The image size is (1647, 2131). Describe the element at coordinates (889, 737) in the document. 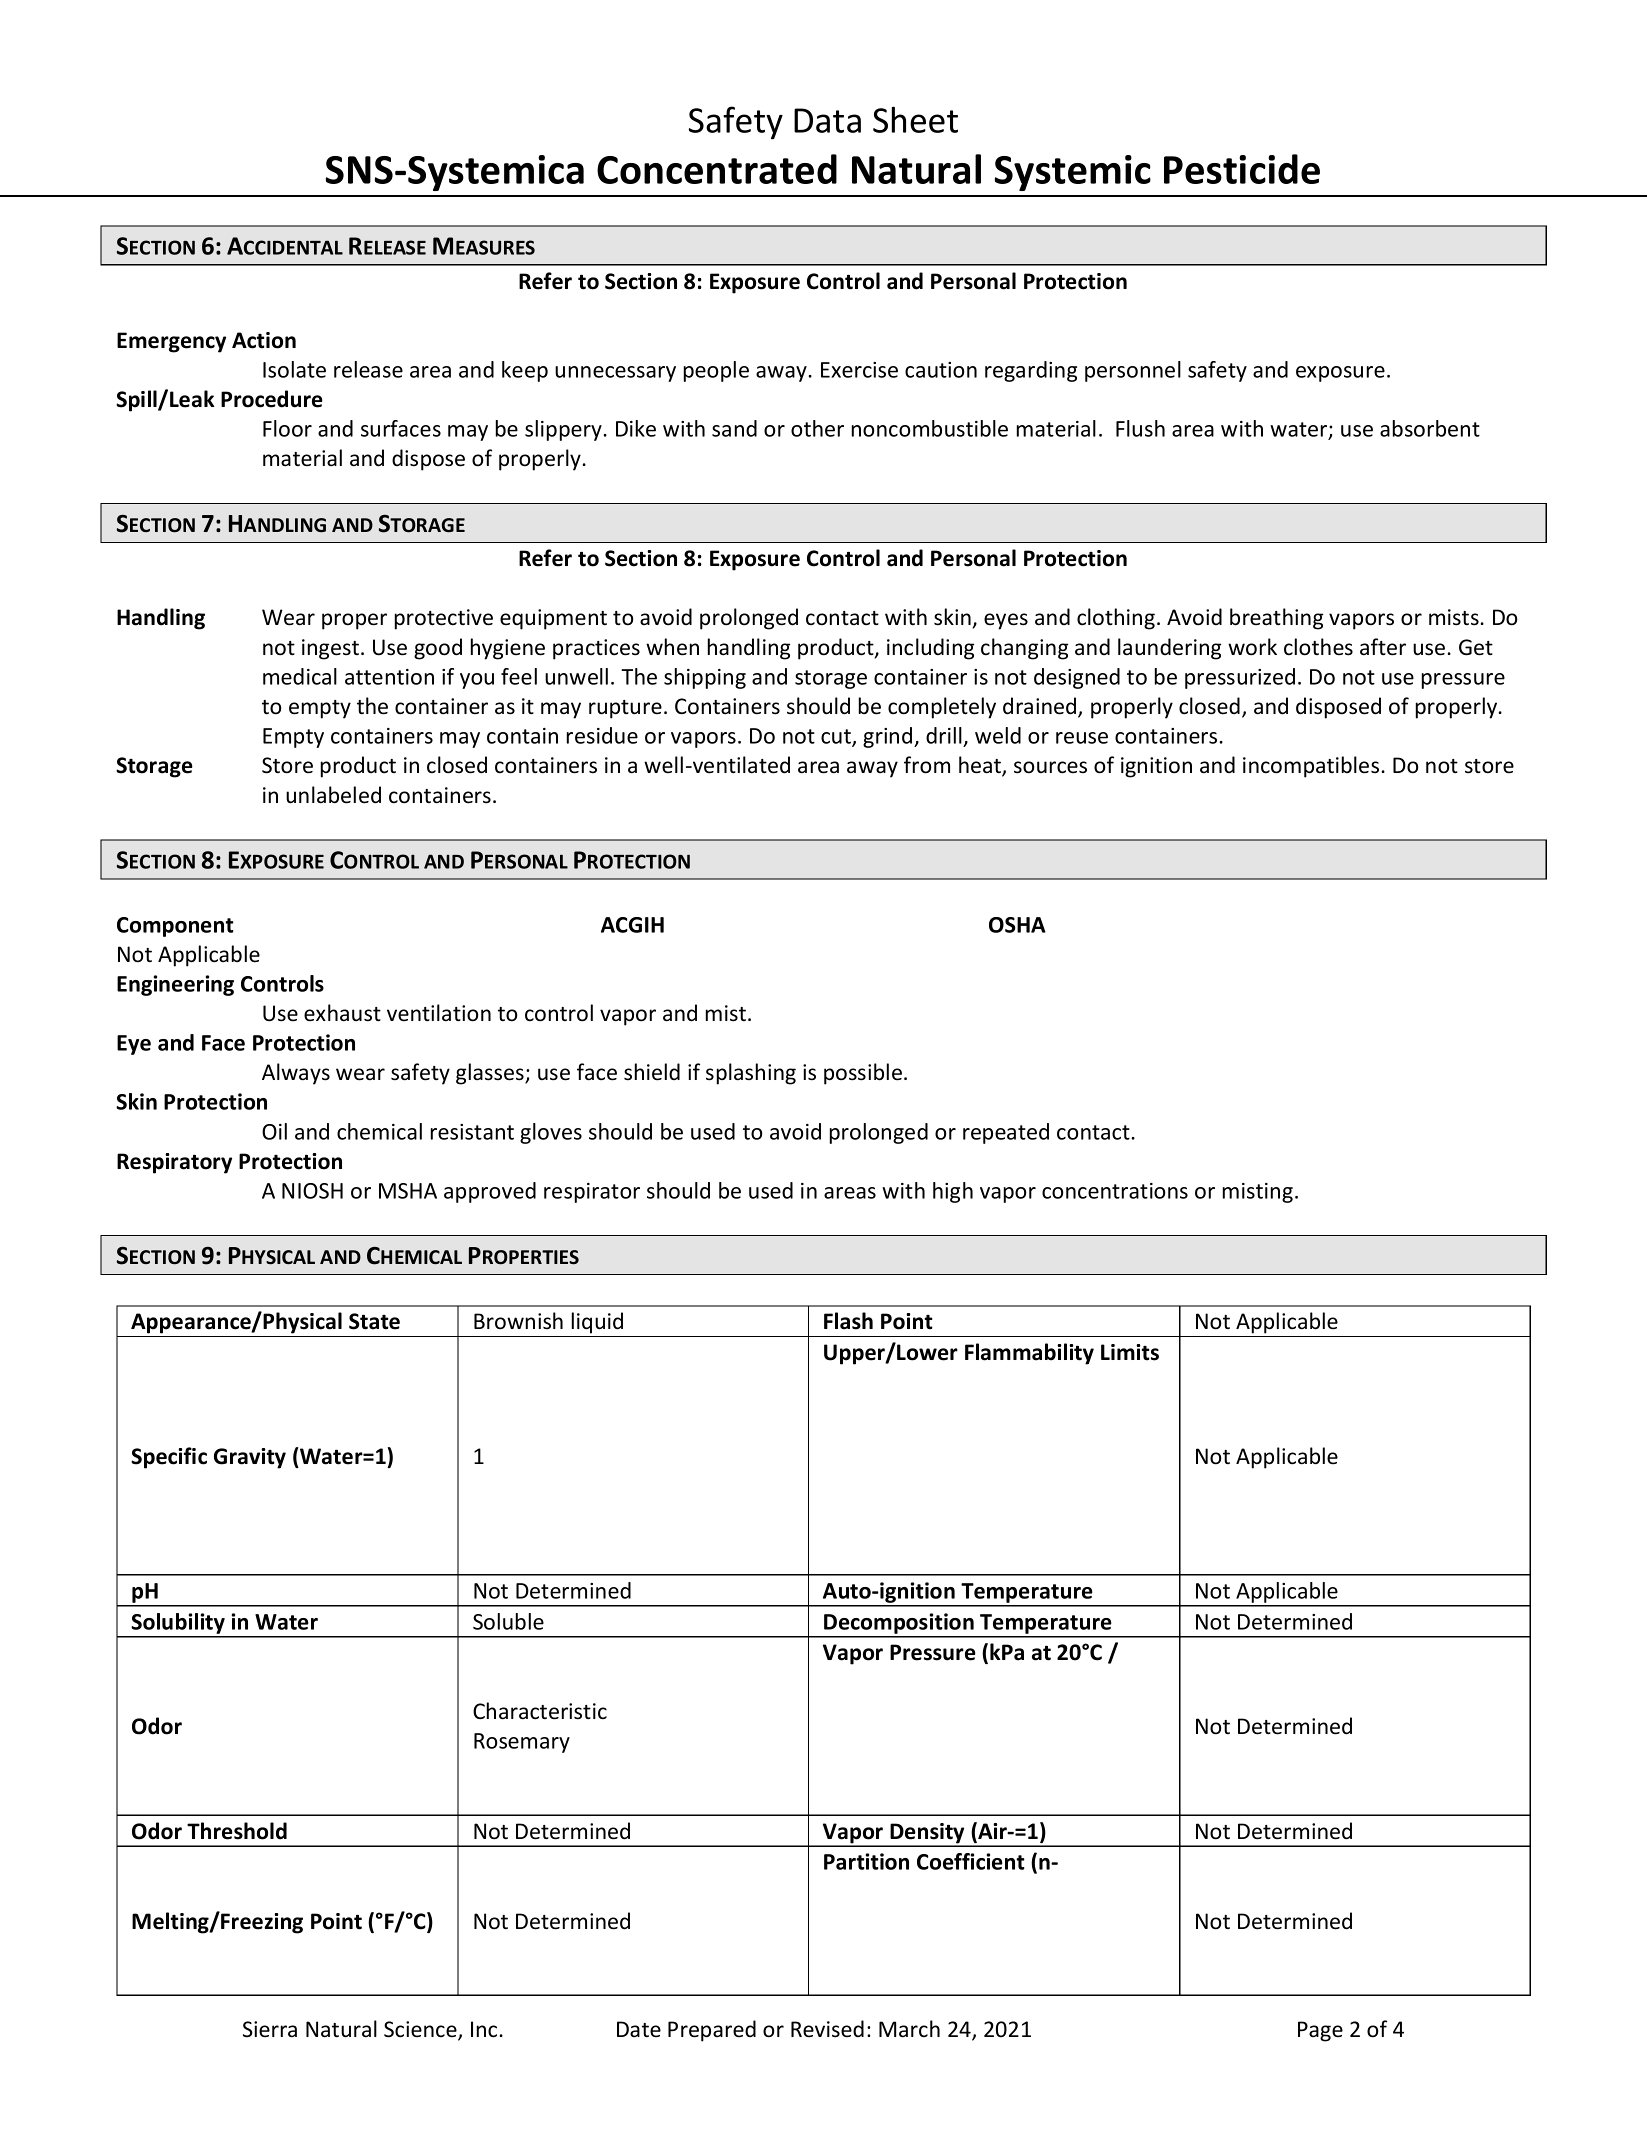

I see `grind` at that location.
